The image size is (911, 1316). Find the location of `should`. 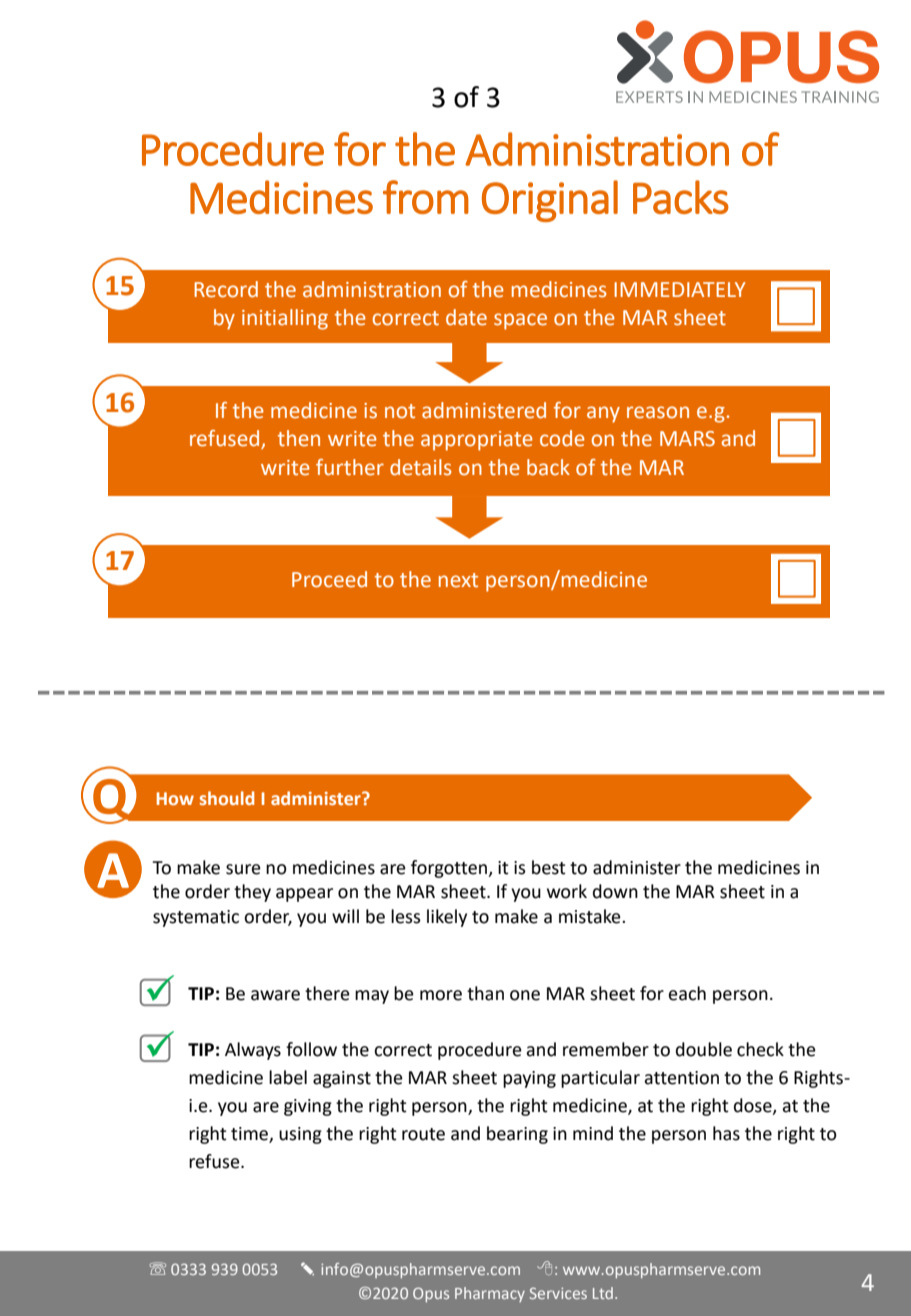

should is located at coordinates (227, 798).
